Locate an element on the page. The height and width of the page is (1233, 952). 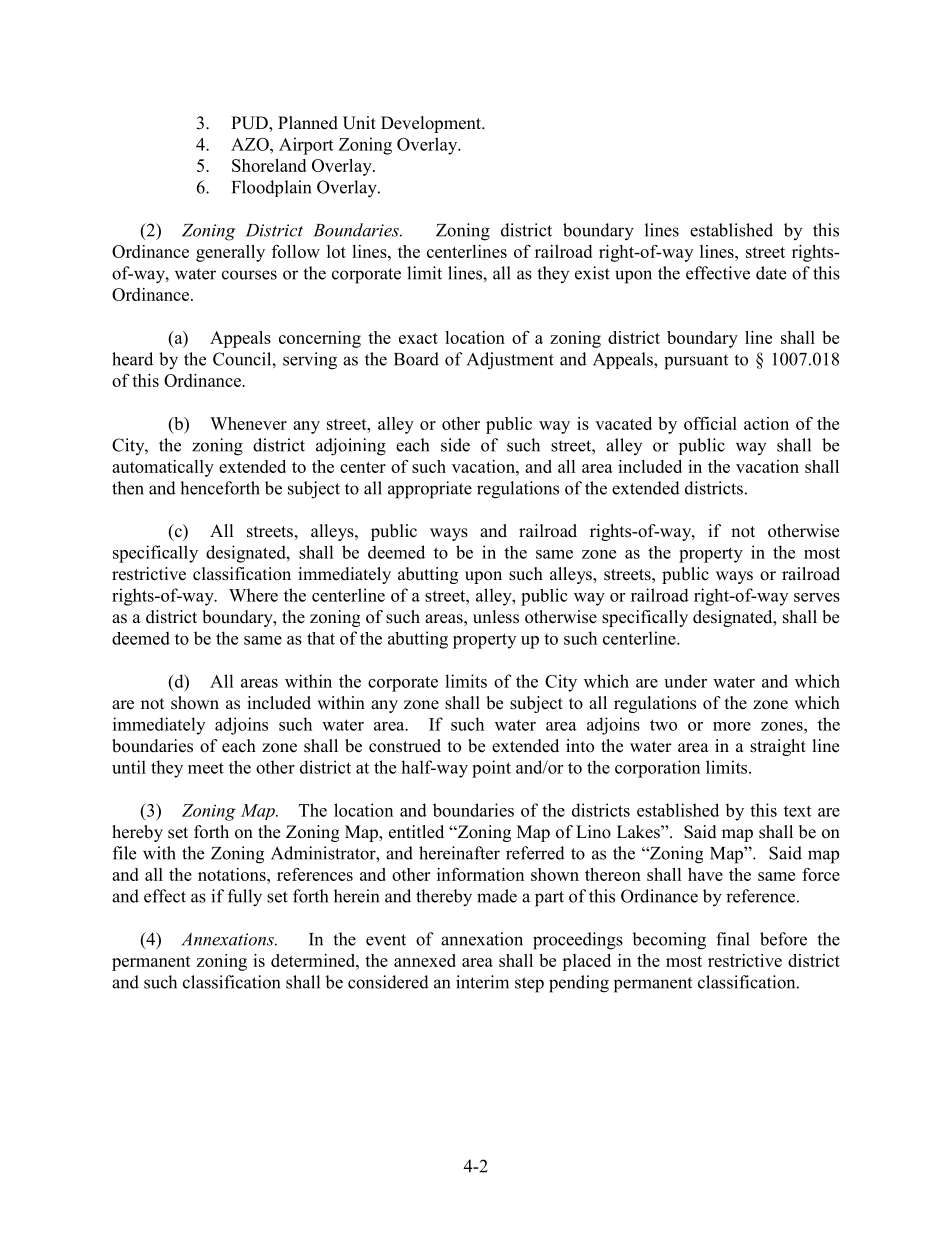
AZO is located at coordinates (251, 144).
